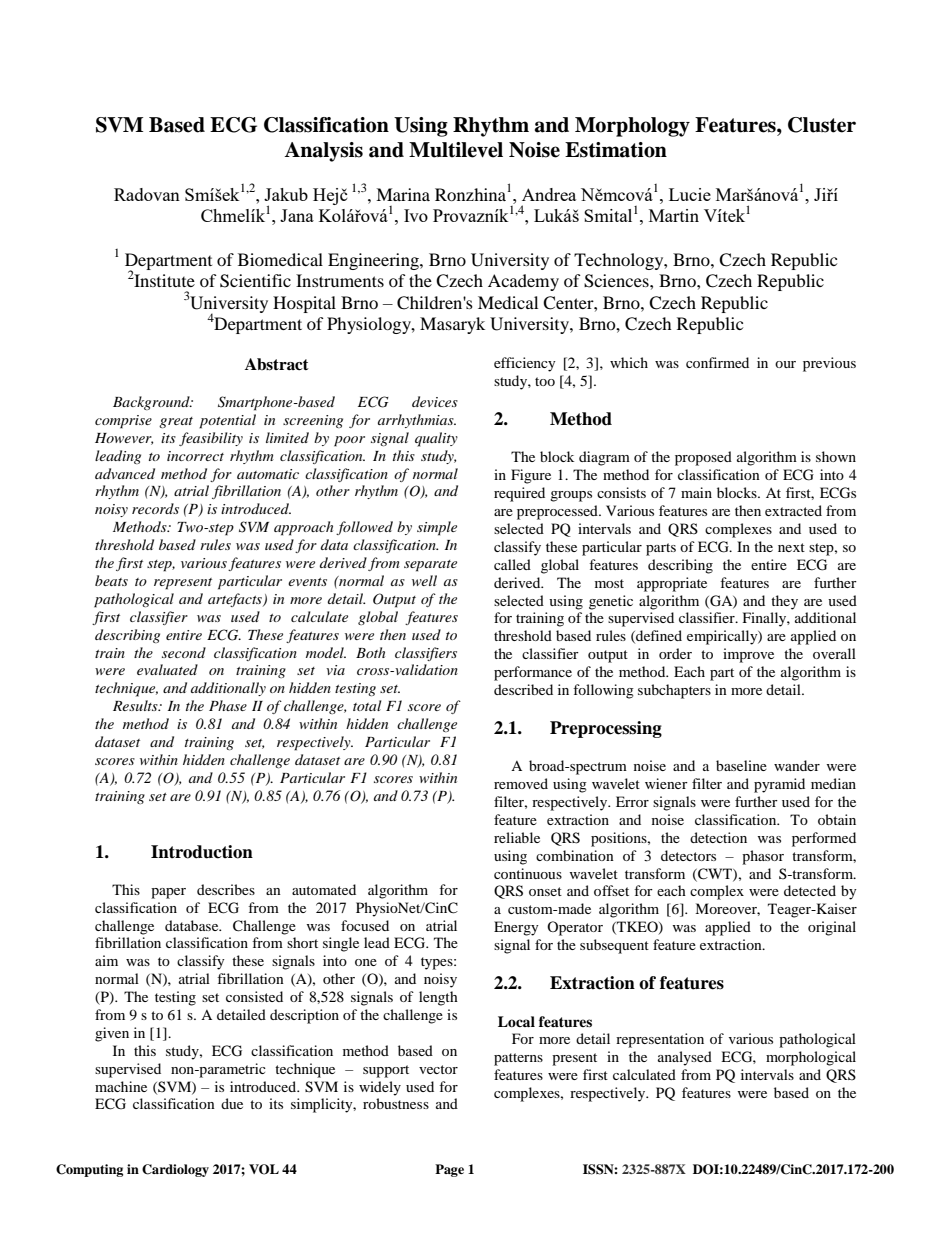 Image resolution: width=952 pixels, height=1233 pixels. I want to click on simple, so click(437, 528).
